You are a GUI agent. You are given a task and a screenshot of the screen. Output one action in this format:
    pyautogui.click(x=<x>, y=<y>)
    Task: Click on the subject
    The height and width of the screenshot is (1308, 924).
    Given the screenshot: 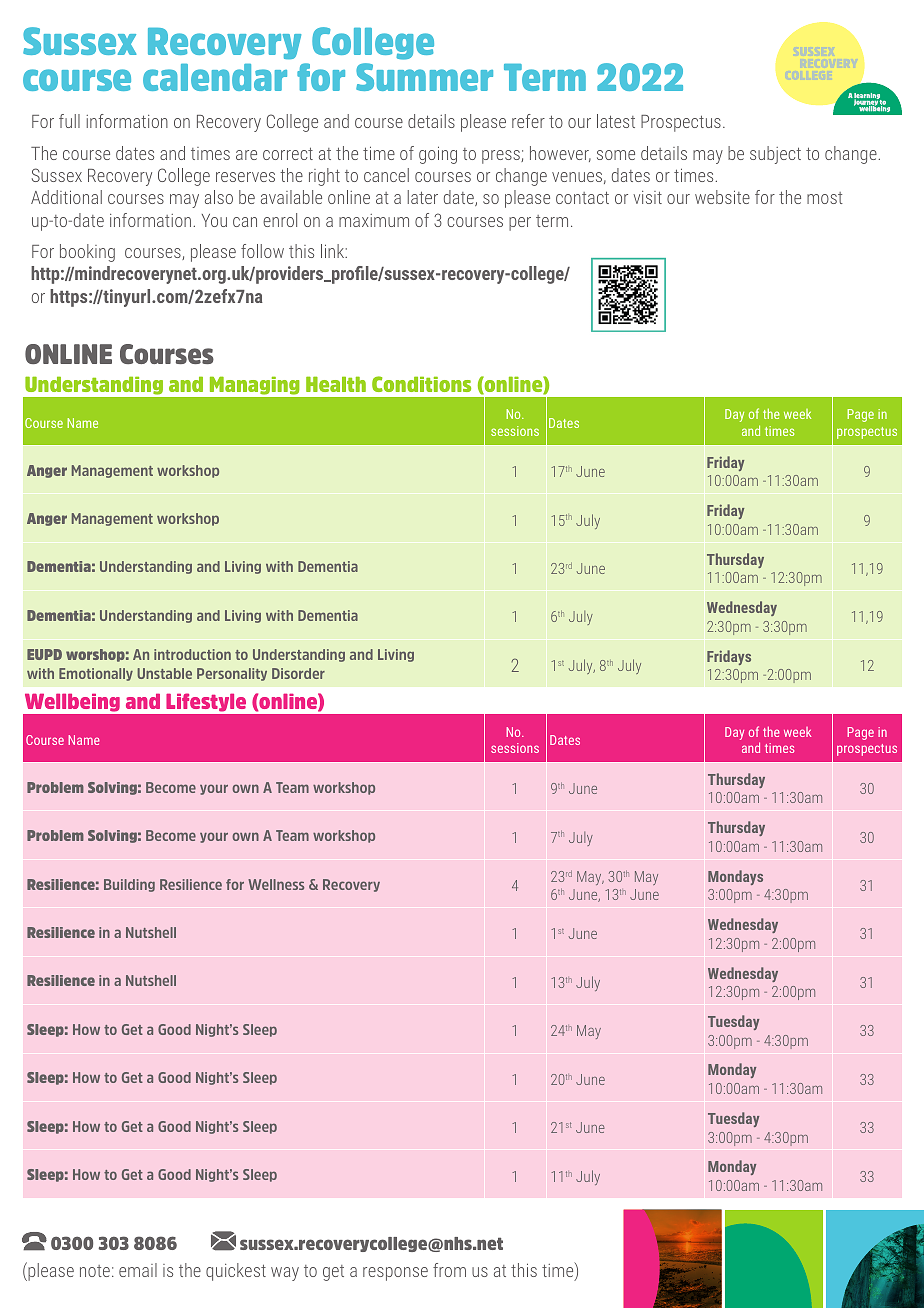 What is the action you would take?
    pyautogui.click(x=775, y=155)
